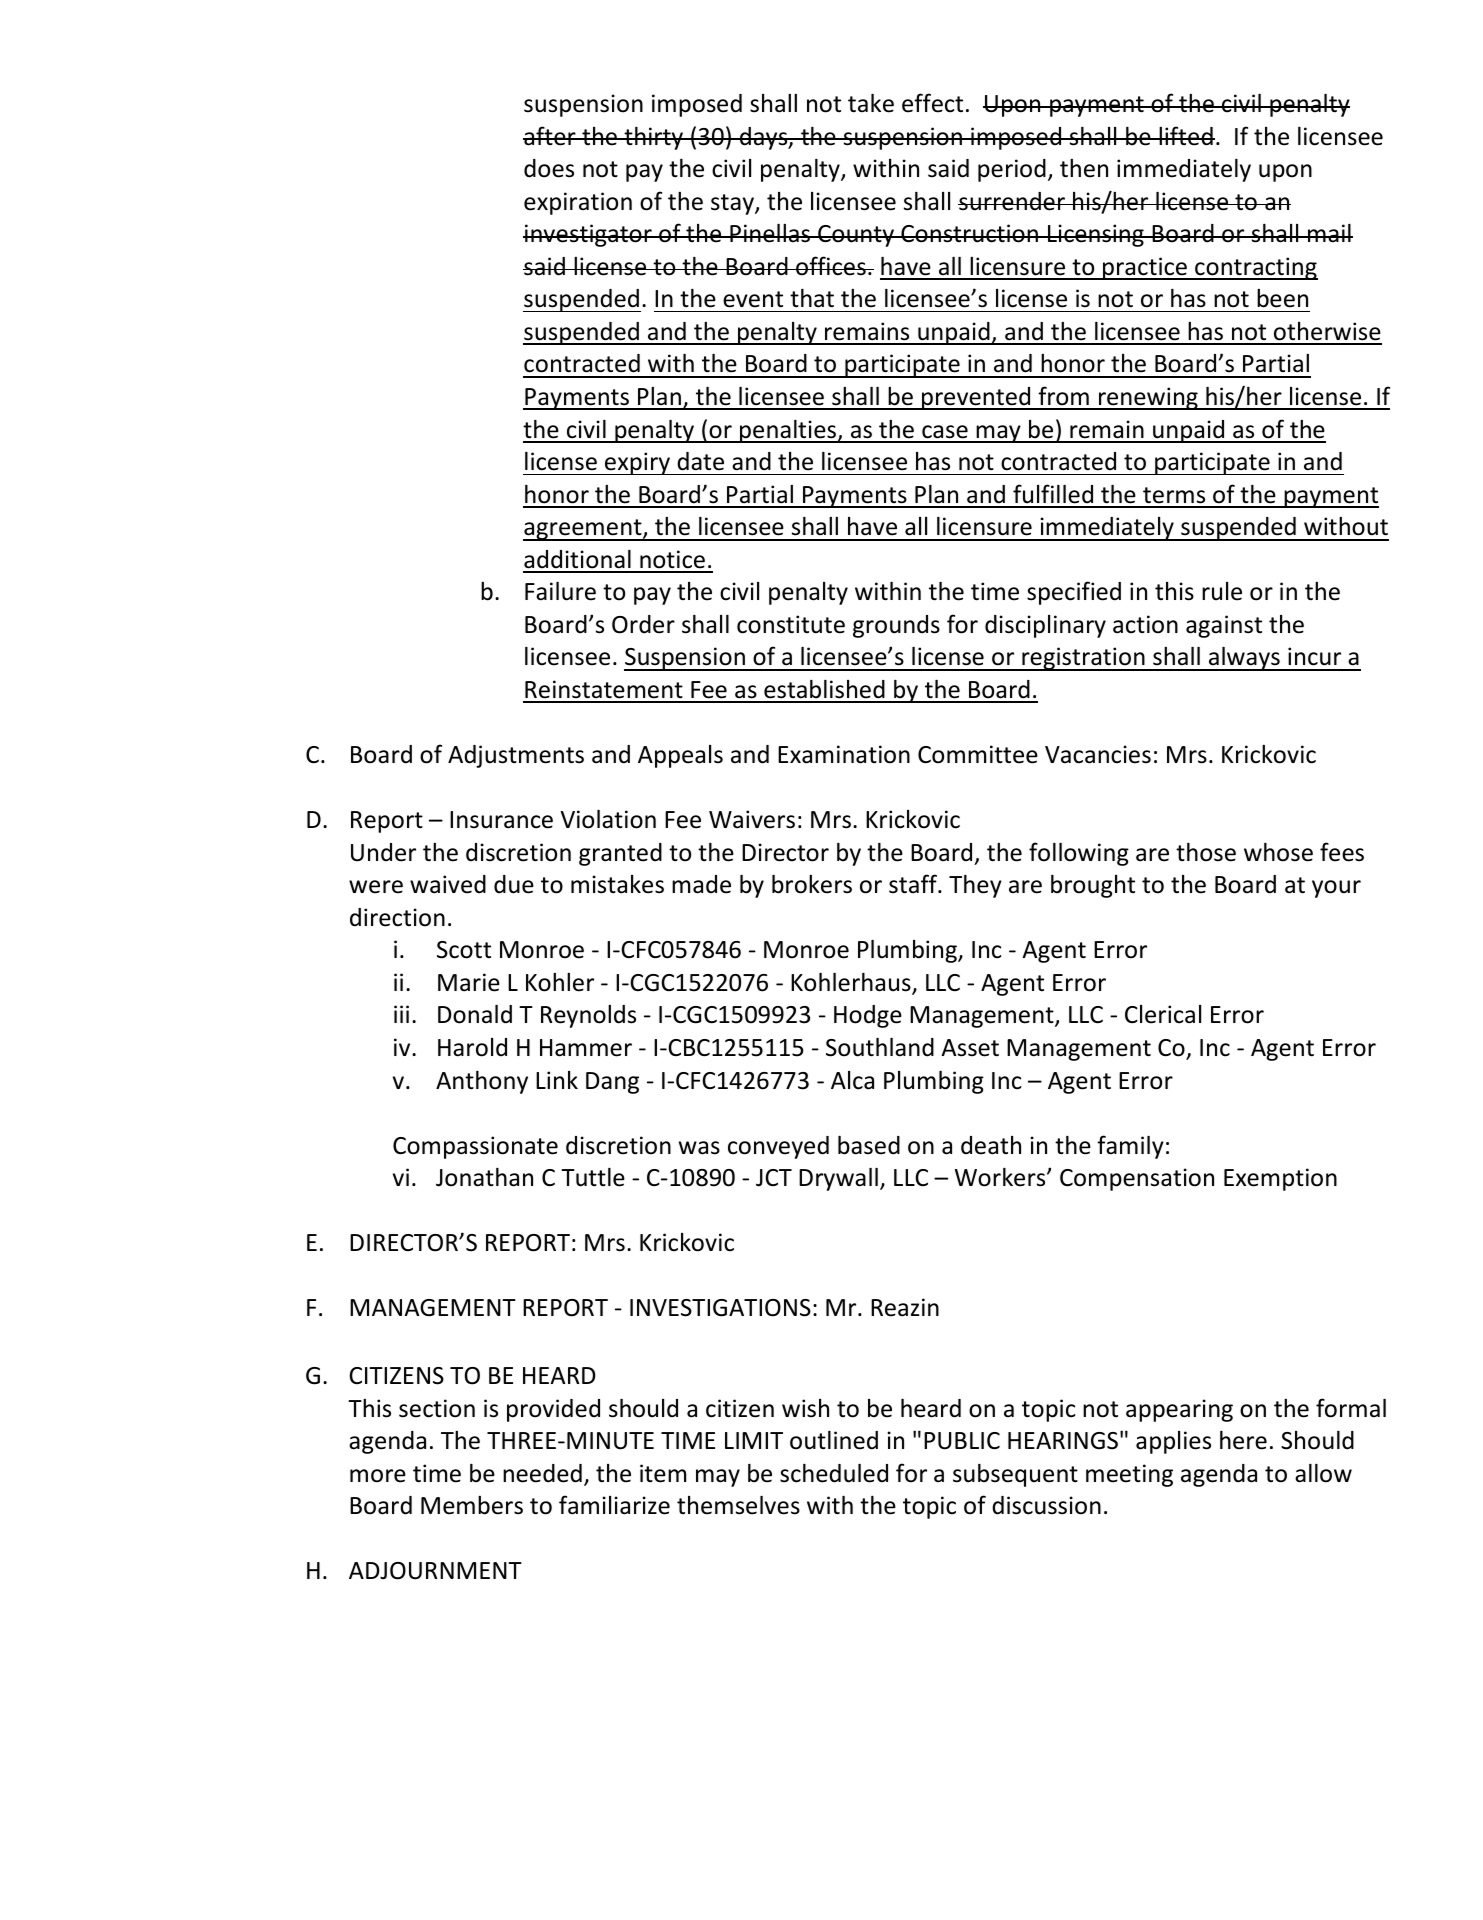  Describe the element at coordinates (550, 136) in the screenshot. I see `after` at that location.
